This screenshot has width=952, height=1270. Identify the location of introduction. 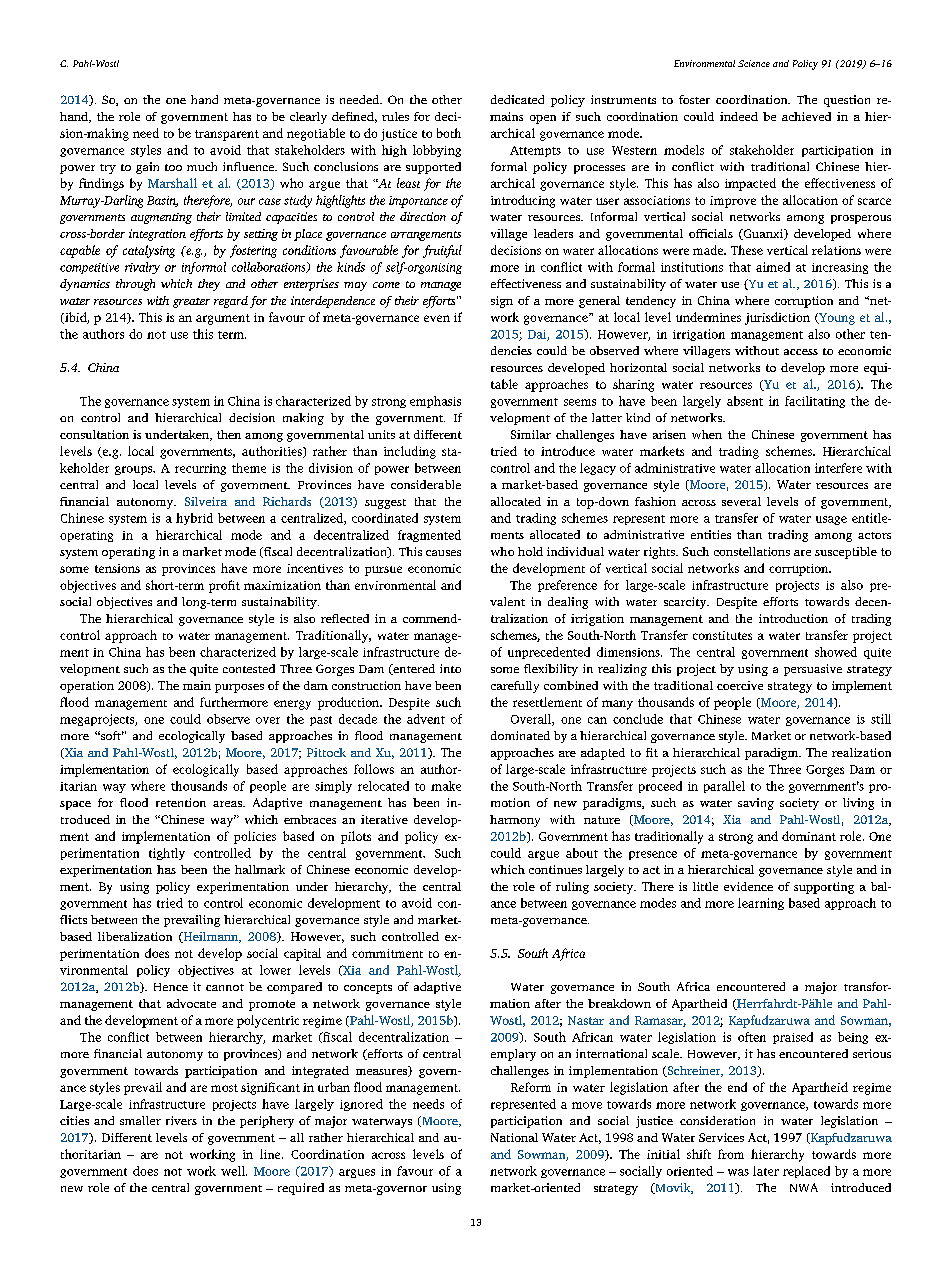
(793, 618).
